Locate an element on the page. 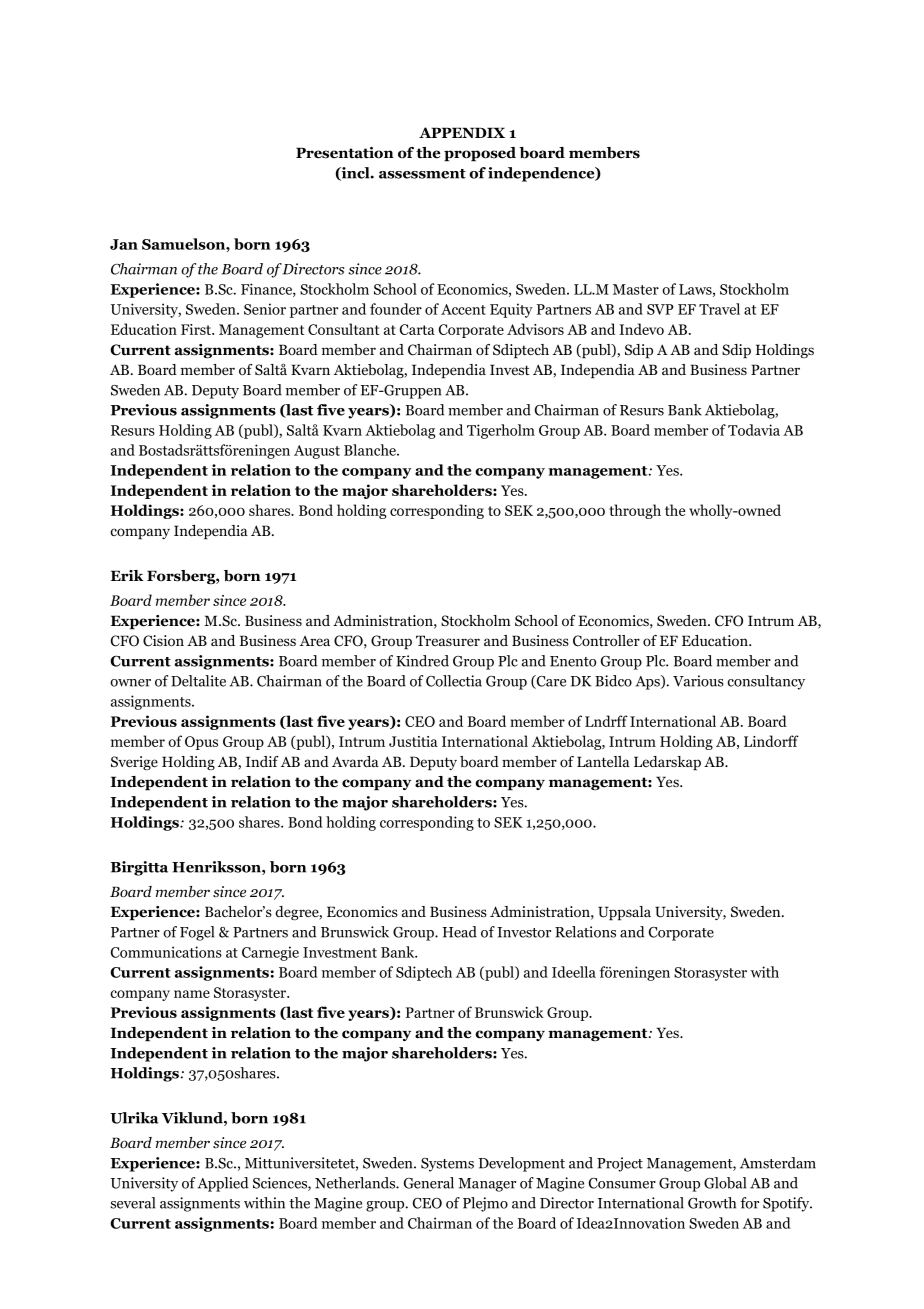  Head is located at coordinates (460, 932).
